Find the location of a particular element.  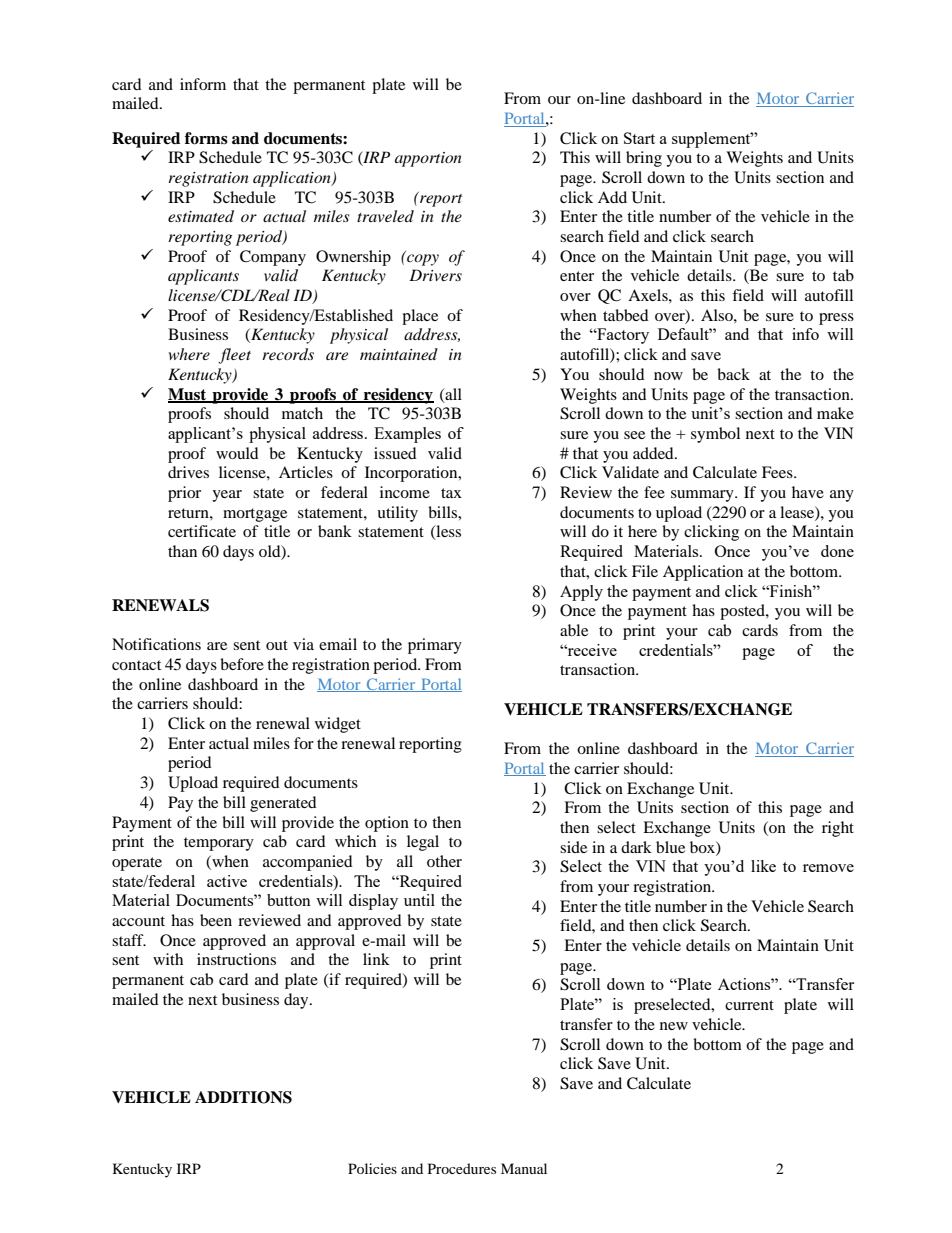

forms is located at coordinates (206, 138).
